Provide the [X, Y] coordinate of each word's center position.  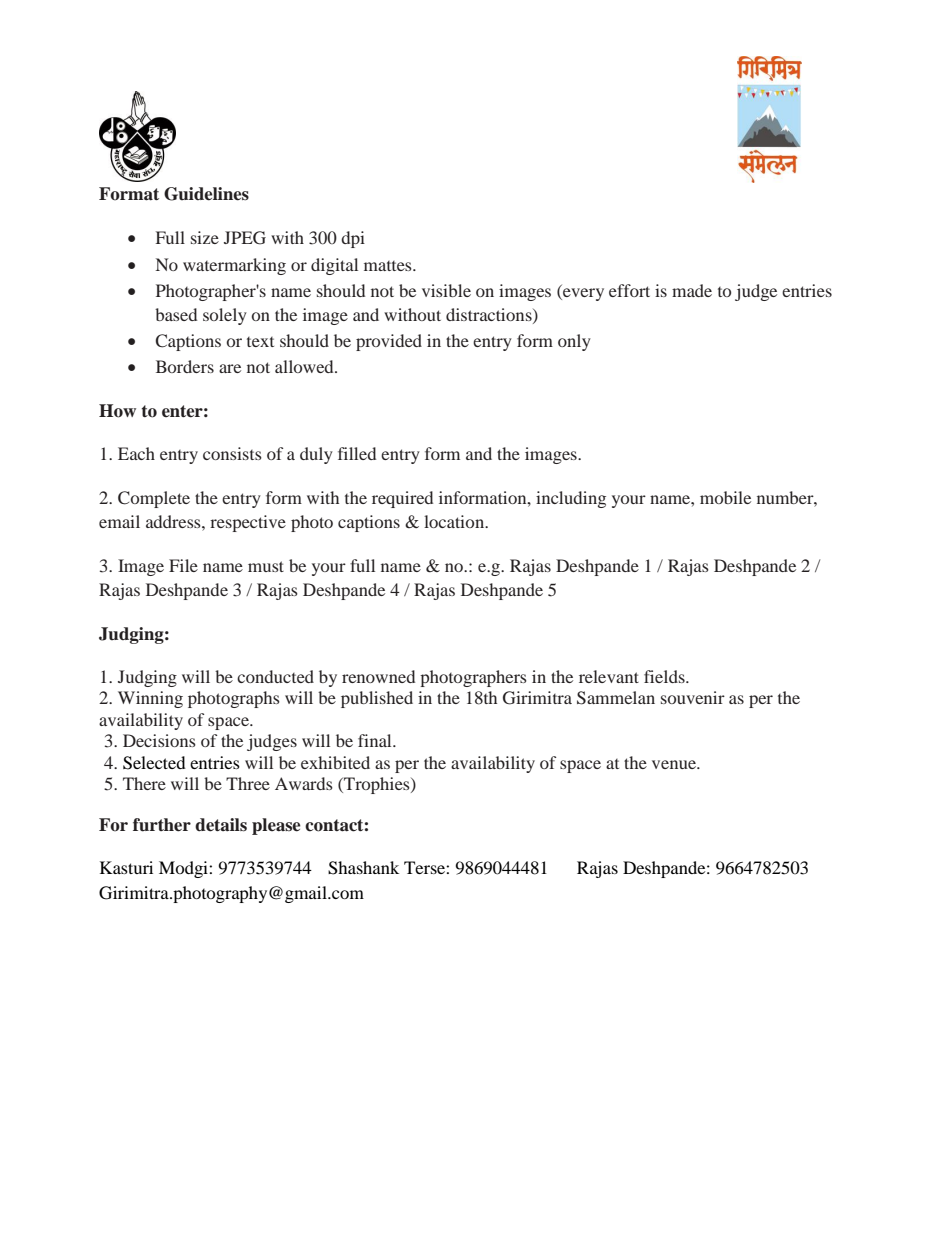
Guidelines [206, 194]
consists [232, 453]
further [162, 825]
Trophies [377, 785]
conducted [275, 676]
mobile [725, 497]
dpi [353, 239]
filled [357, 453]
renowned [378, 676]
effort [629, 290]
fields [665, 676]
